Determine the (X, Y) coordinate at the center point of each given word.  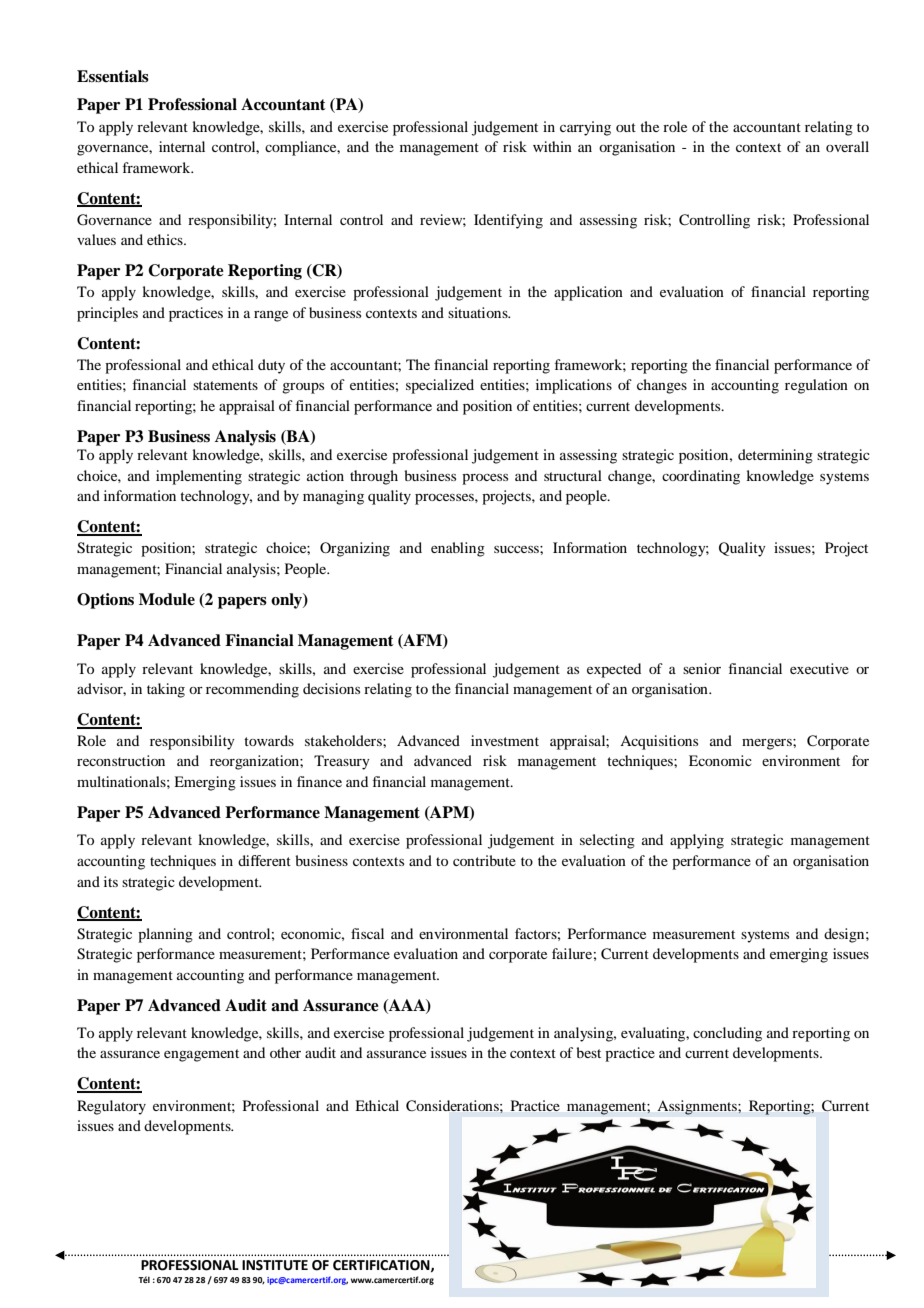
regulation (816, 386)
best (588, 1052)
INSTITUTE (275, 1265)
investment (505, 740)
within (552, 146)
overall (847, 146)
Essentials (113, 76)
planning (165, 935)
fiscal (367, 933)
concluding (727, 1034)
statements (225, 385)
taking (166, 690)
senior (702, 668)
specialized (440, 386)
